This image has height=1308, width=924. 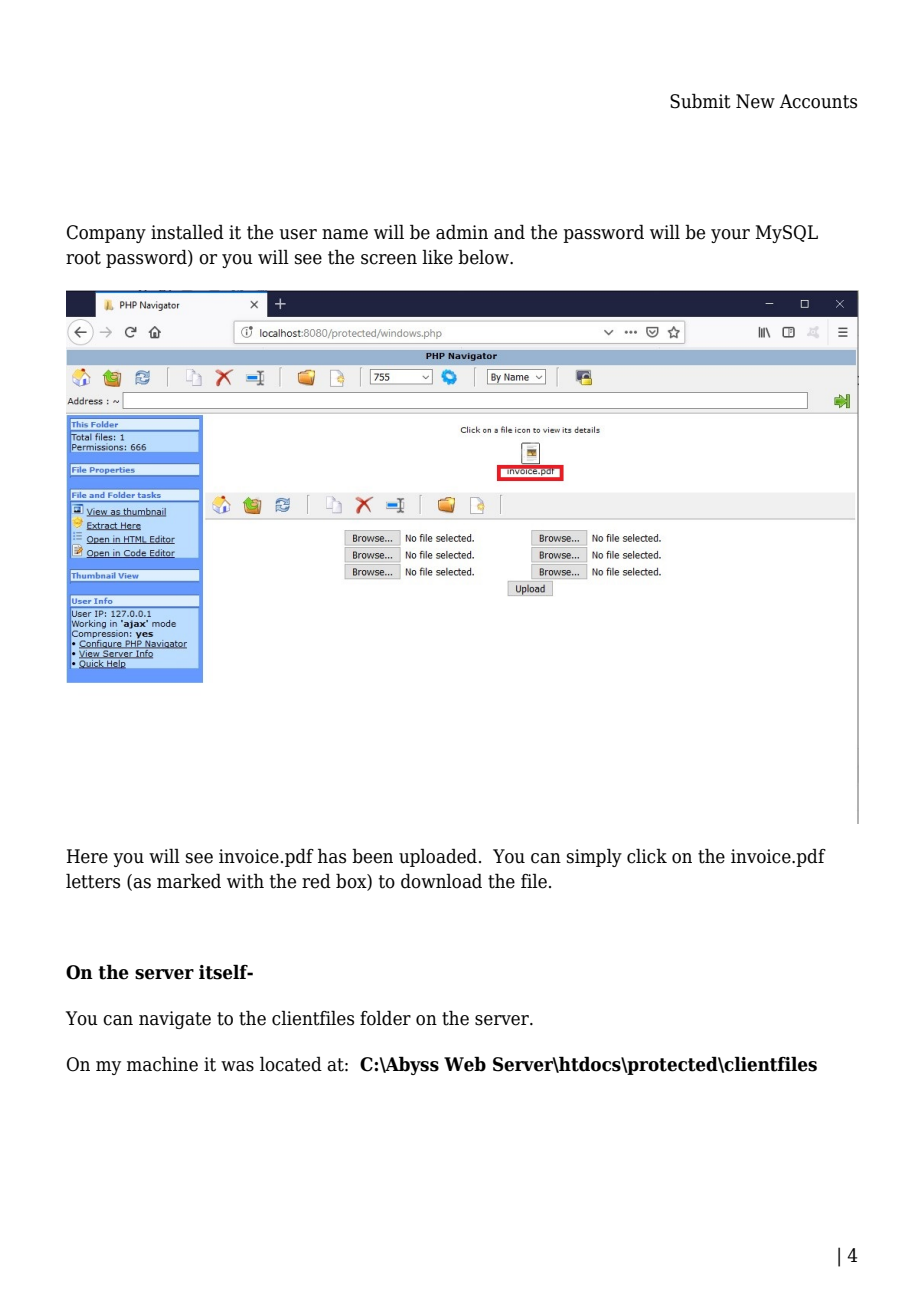 What do you see at coordinates (187, 232) in the image?
I see `installed` at bounding box center [187, 232].
